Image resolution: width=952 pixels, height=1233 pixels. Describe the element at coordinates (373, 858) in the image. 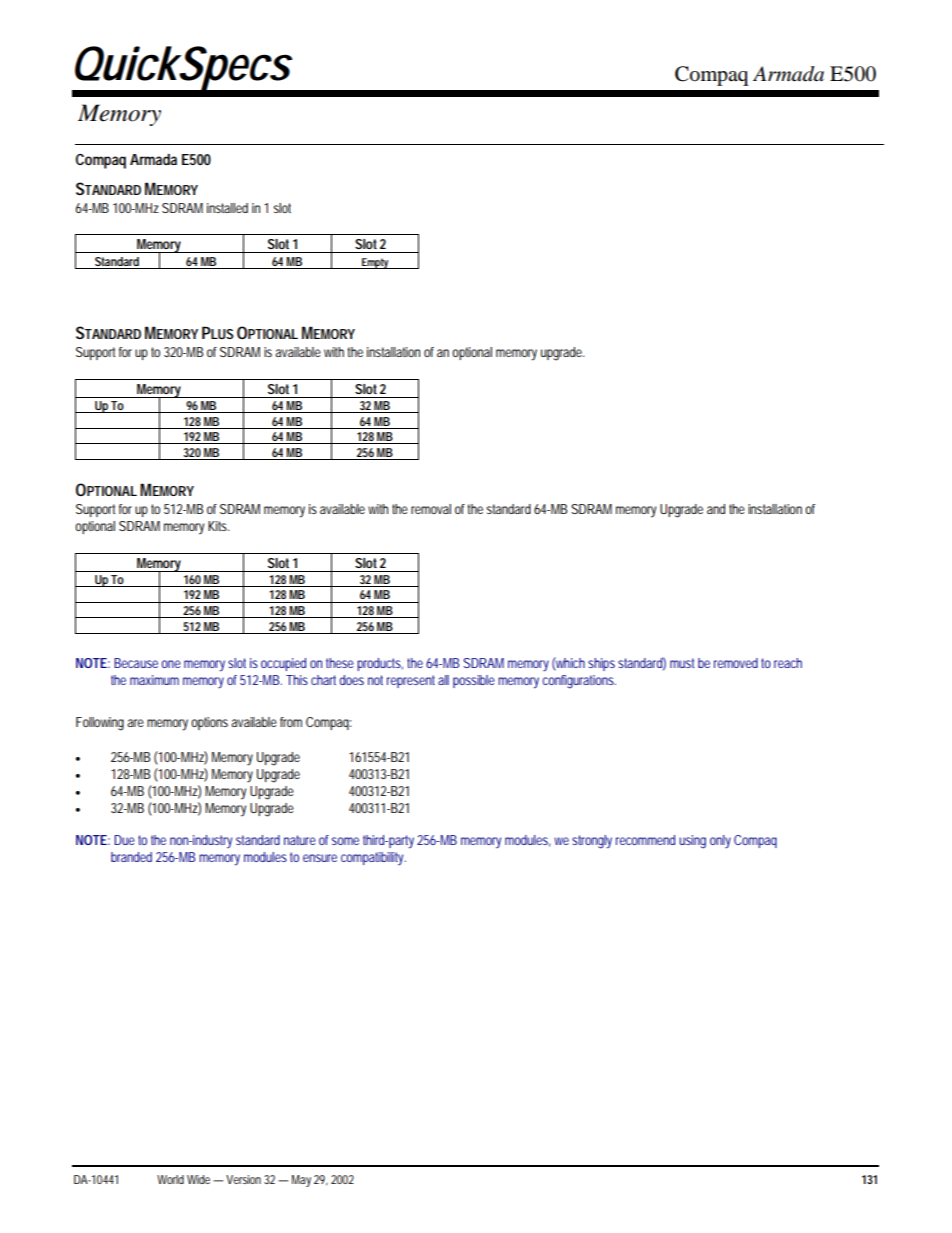

I see `compatibility` at that location.
